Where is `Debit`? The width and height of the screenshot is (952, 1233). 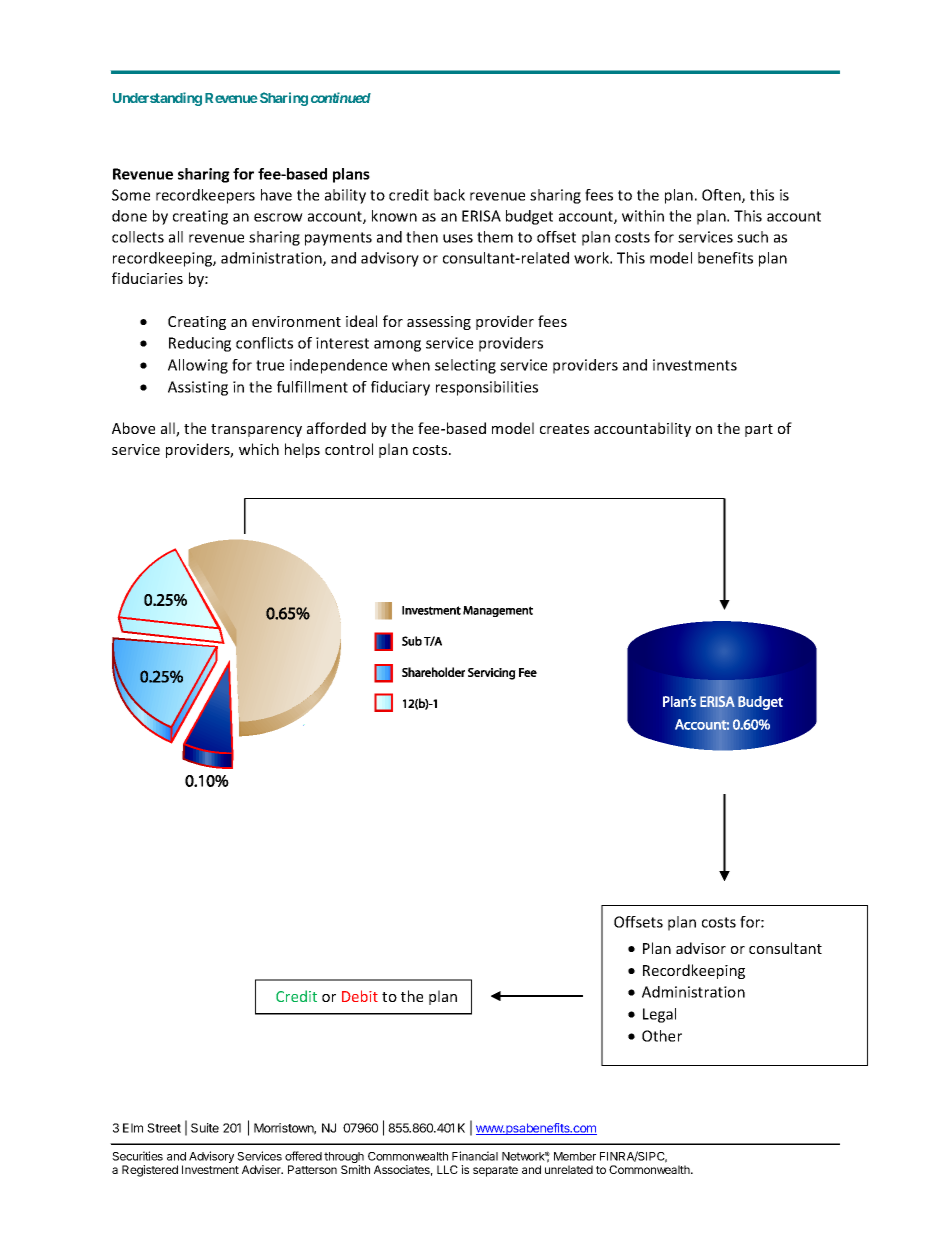 Debit is located at coordinates (360, 996).
